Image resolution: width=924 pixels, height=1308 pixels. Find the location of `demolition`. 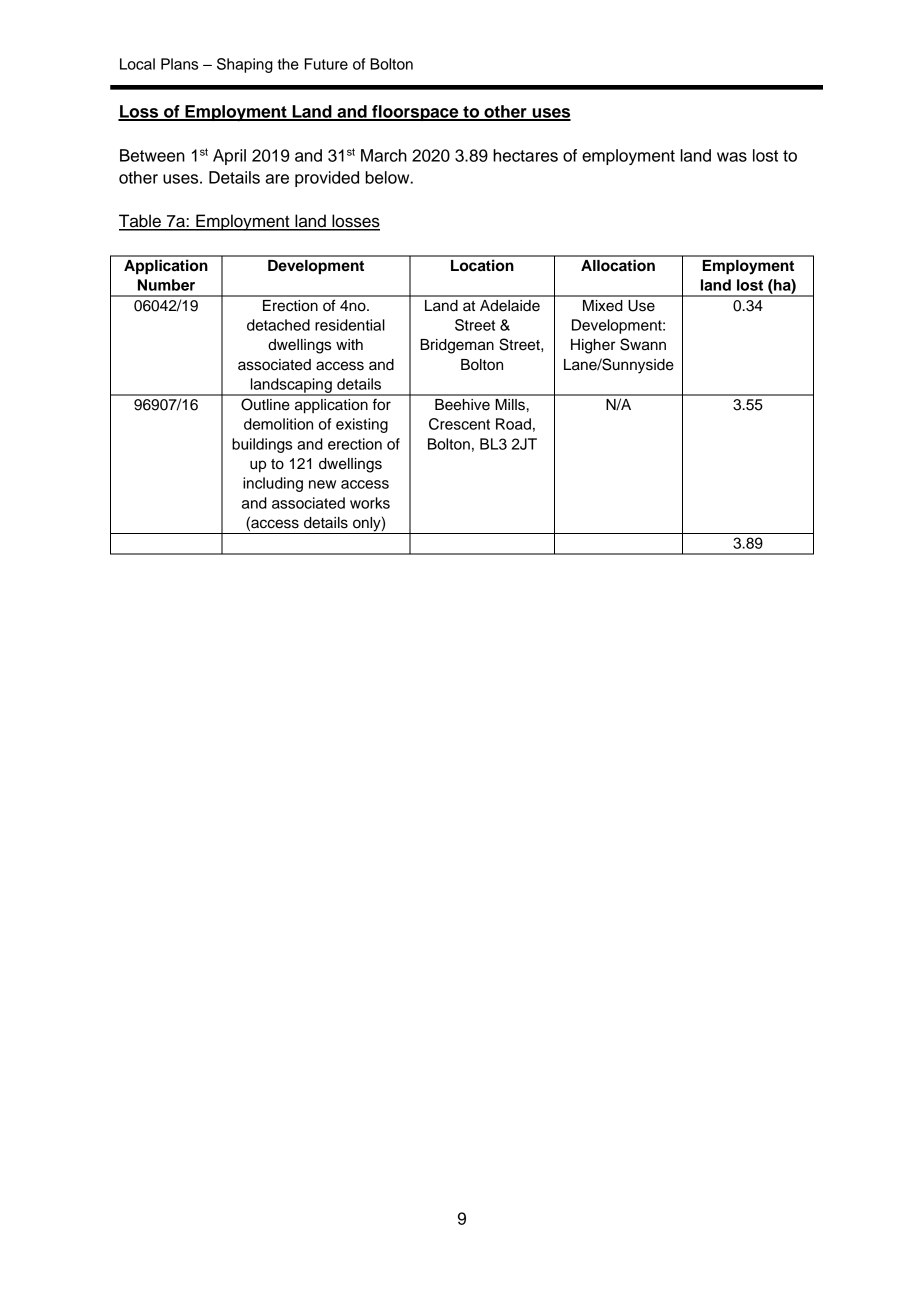

demolition is located at coordinates (278, 424).
